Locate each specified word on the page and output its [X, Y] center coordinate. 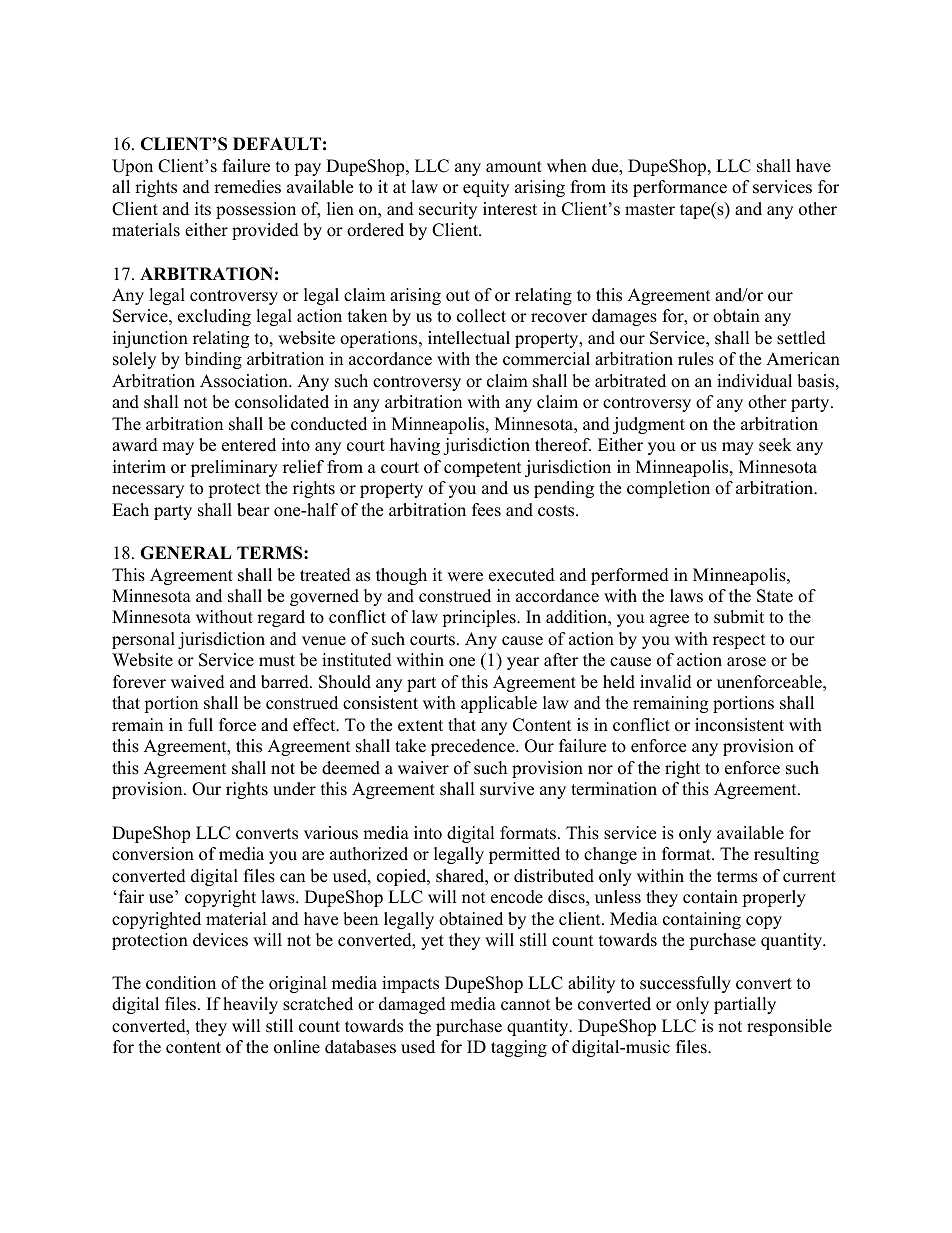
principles [480, 618]
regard [281, 618]
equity [486, 188]
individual [754, 381]
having [415, 446]
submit [739, 617]
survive [507, 789]
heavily [250, 1005]
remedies [247, 187]
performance [680, 188]
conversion [153, 854]
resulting [786, 855]
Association [245, 381]
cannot [526, 1005]
